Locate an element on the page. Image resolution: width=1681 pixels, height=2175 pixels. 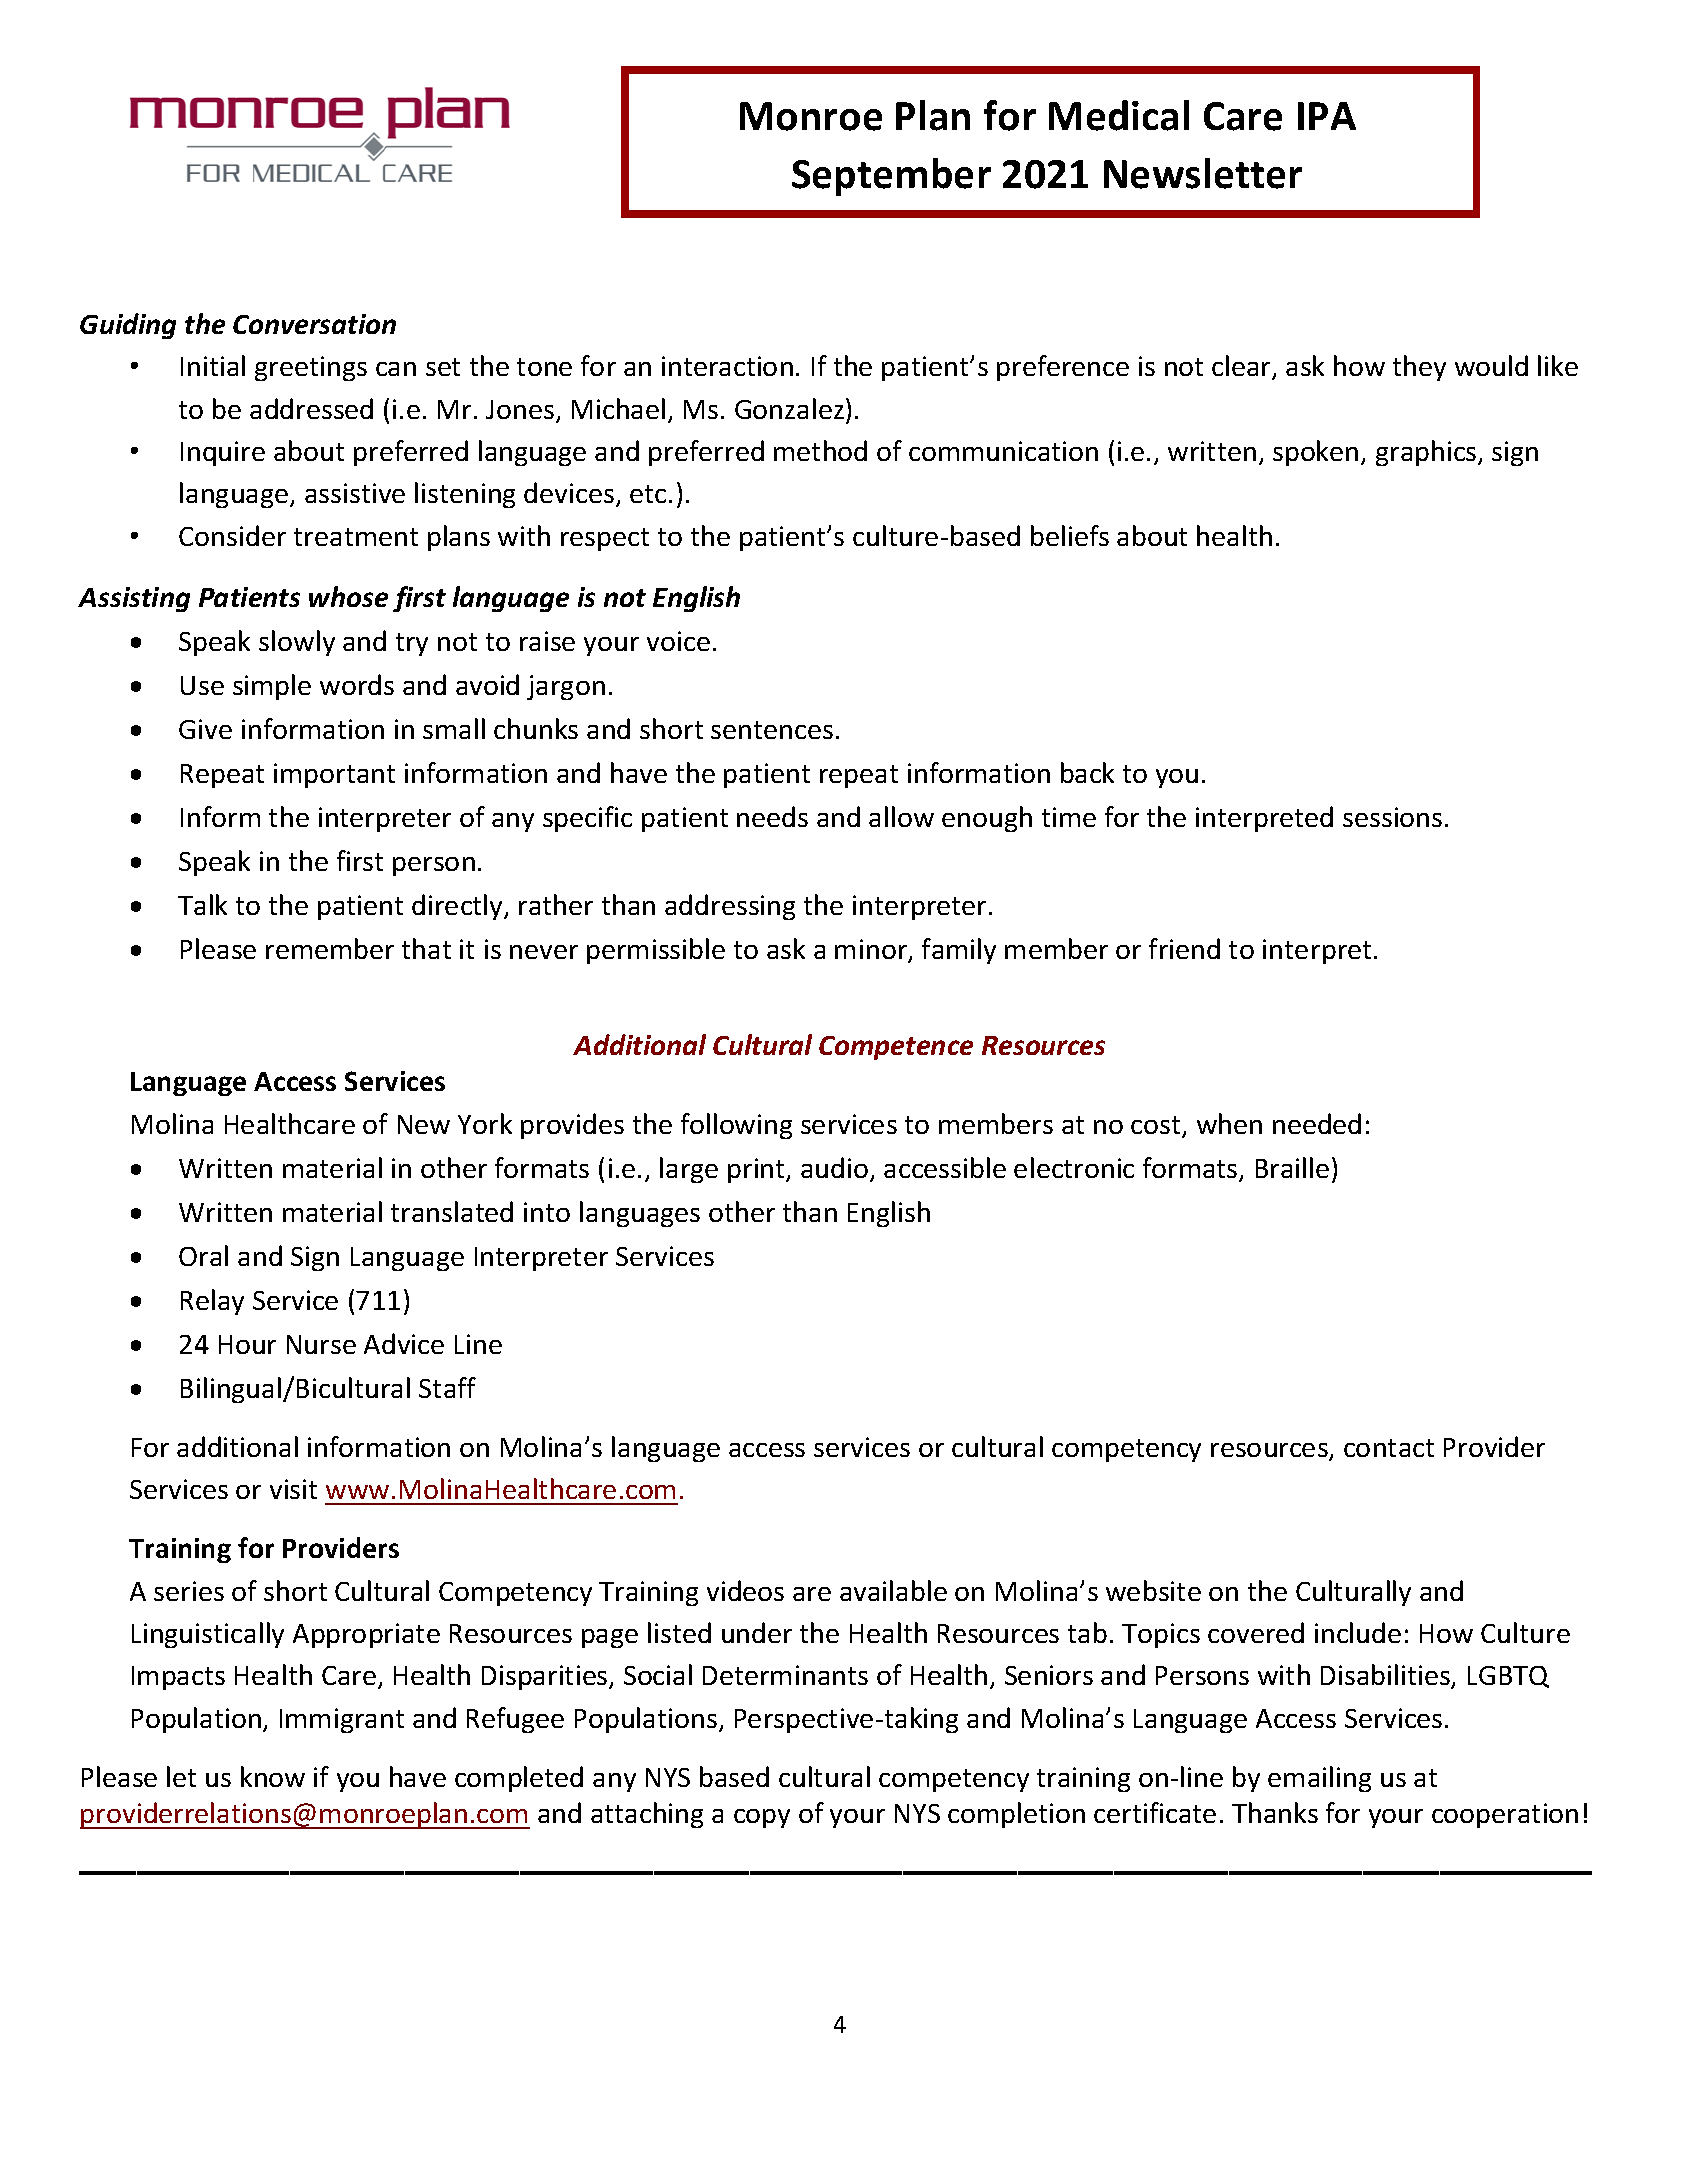
audio is located at coordinates (834, 1167).
